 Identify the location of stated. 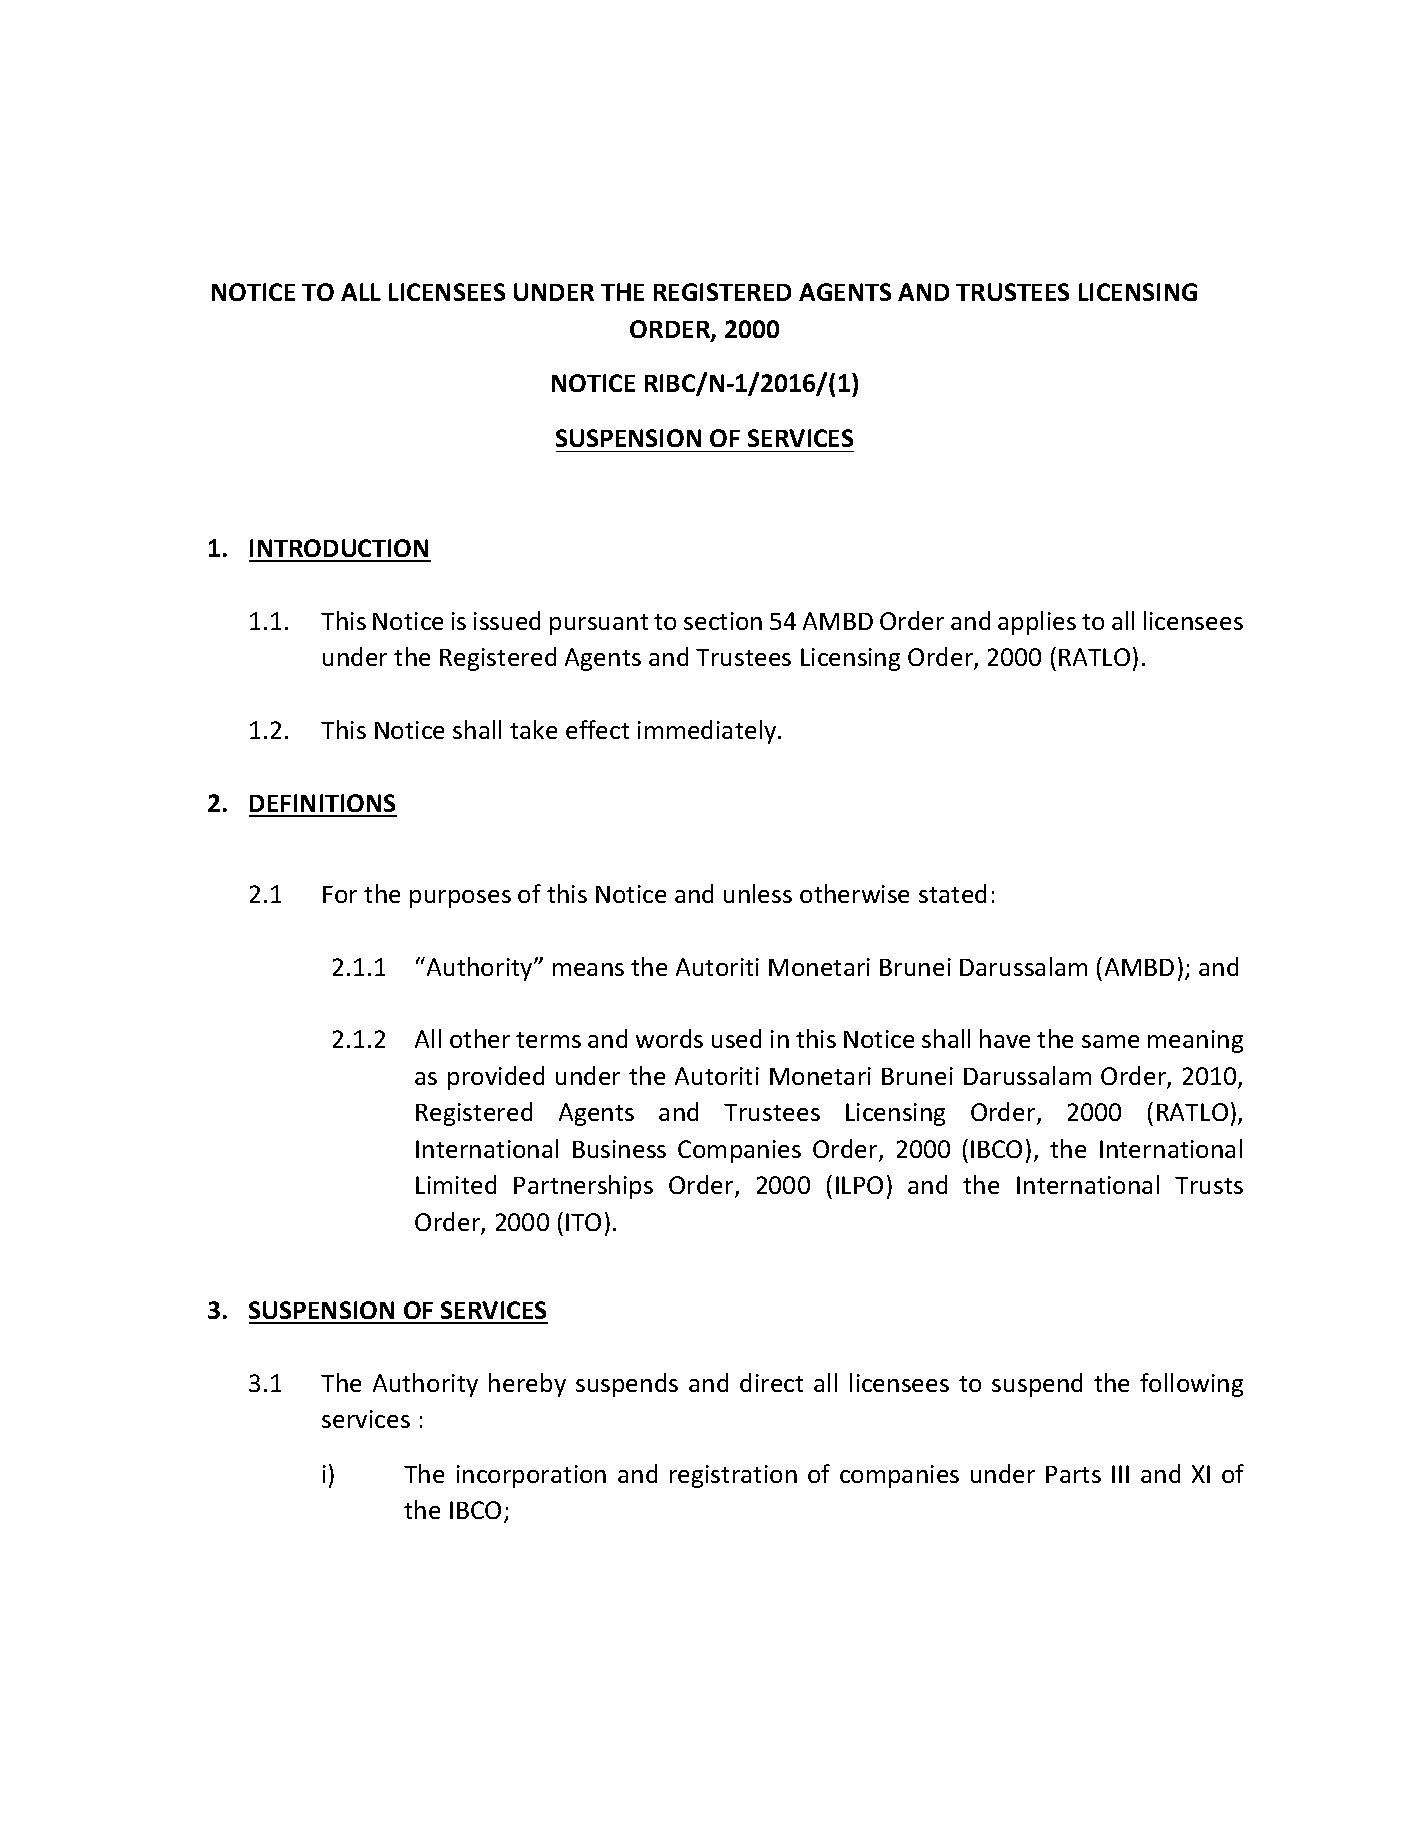
(952, 893).
